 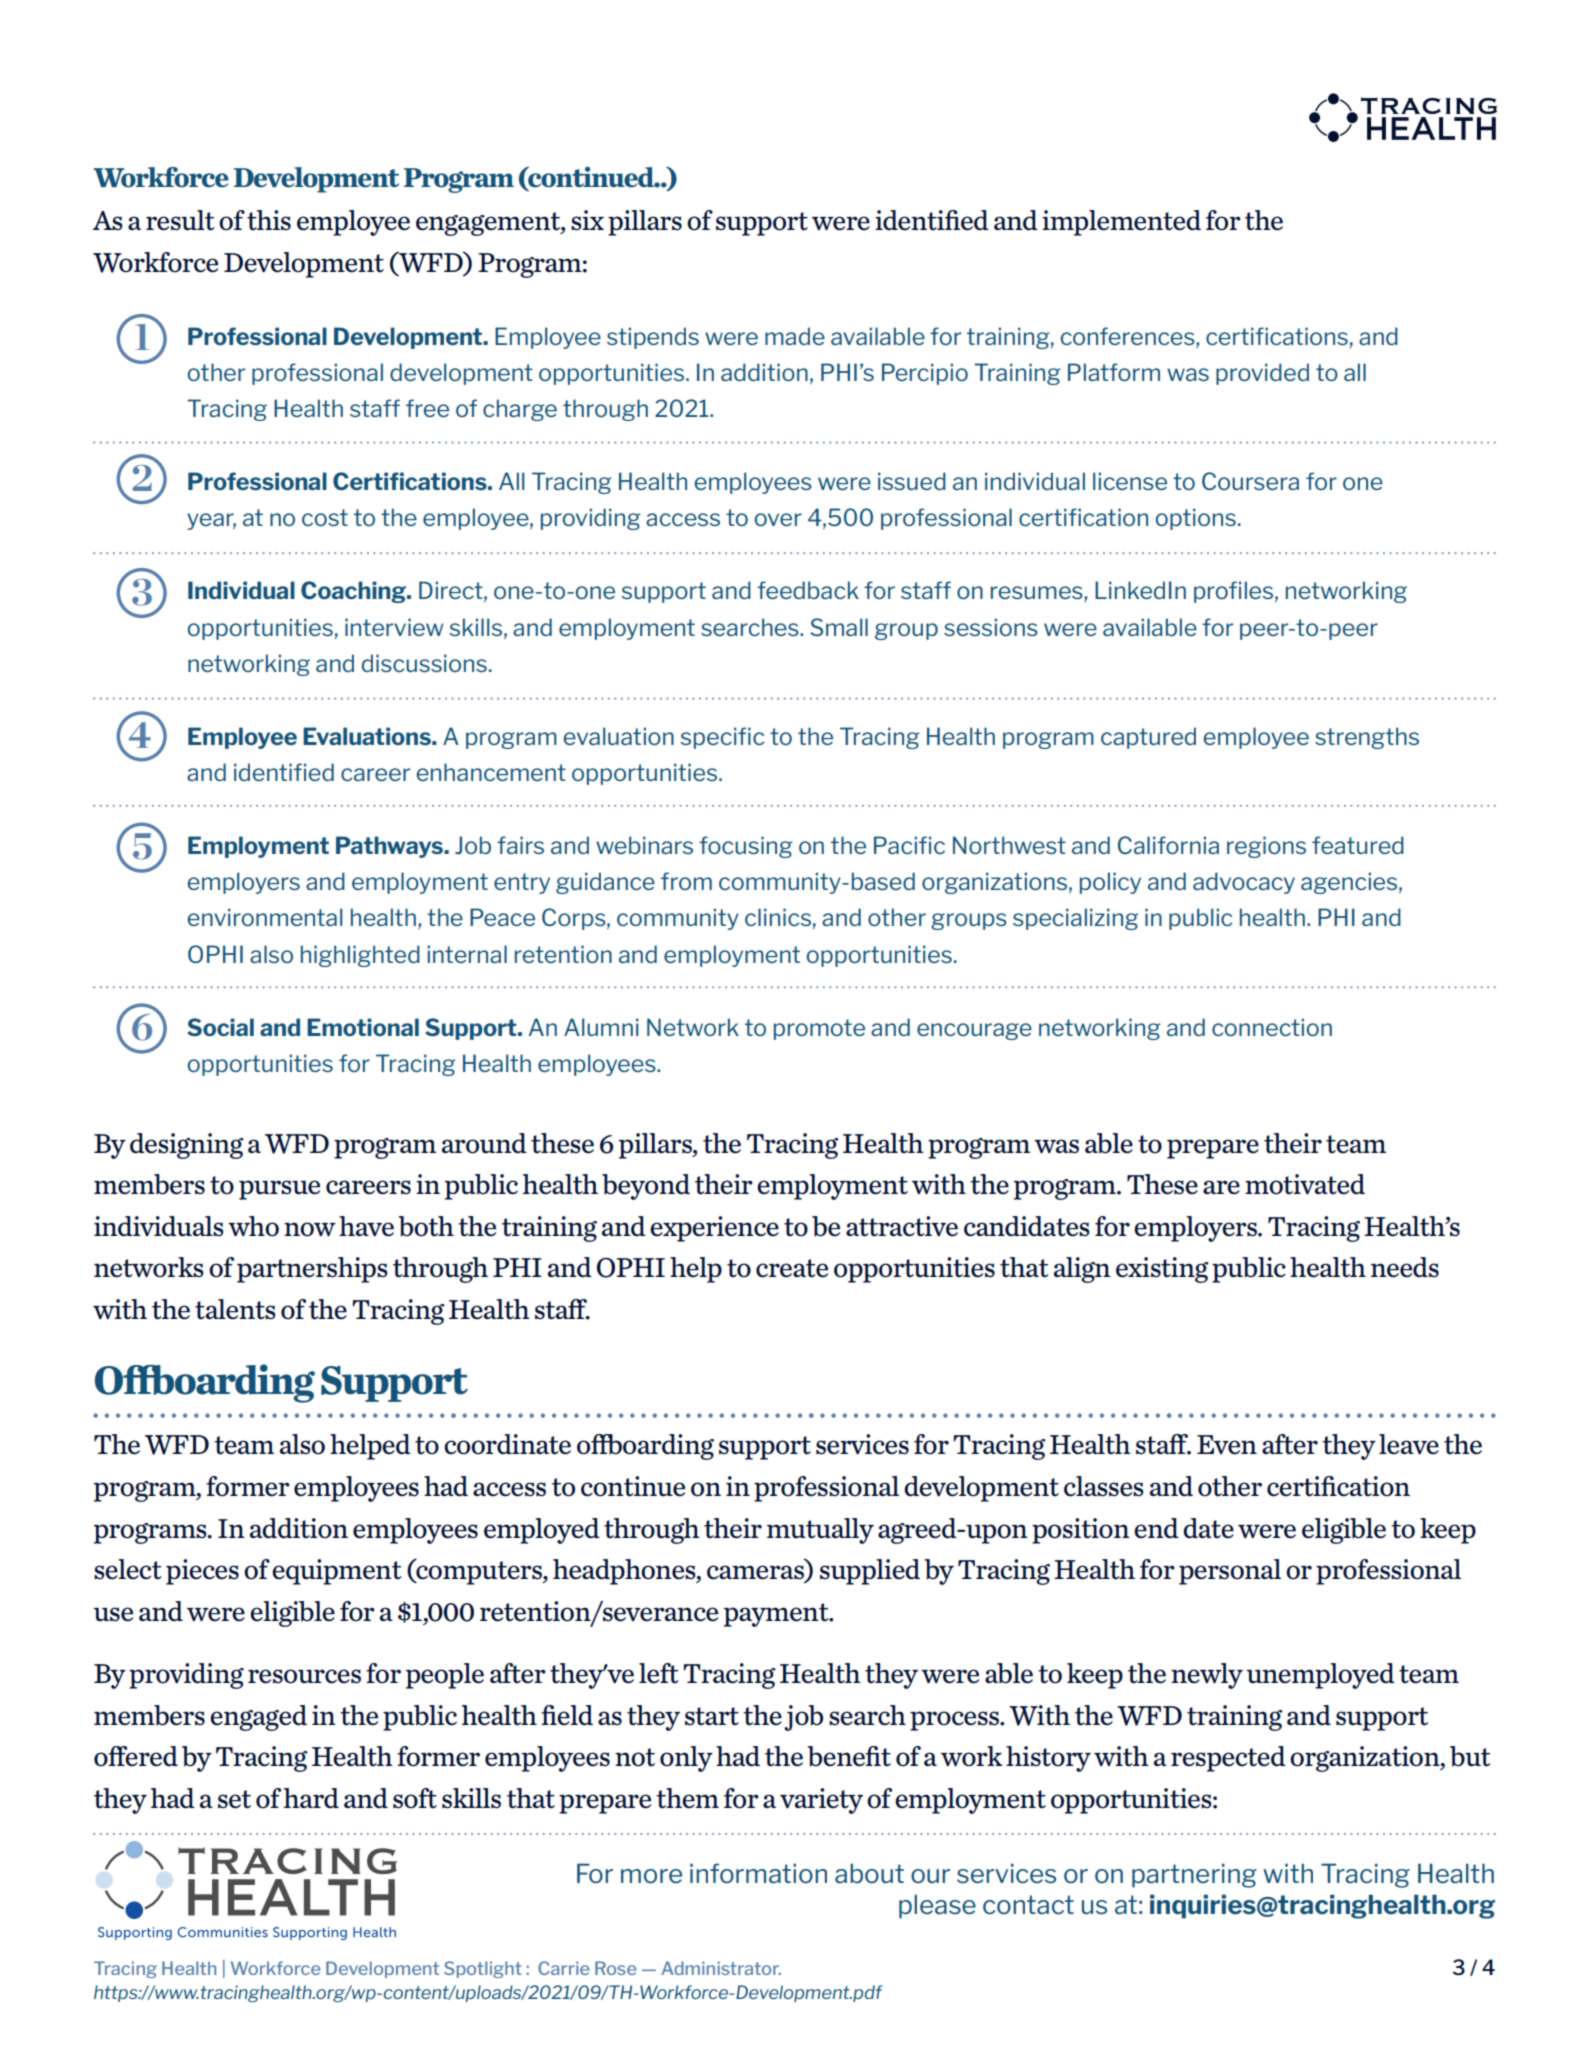 What do you see at coordinates (758, 1873) in the screenshot?
I see `information` at bounding box center [758, 1873].
